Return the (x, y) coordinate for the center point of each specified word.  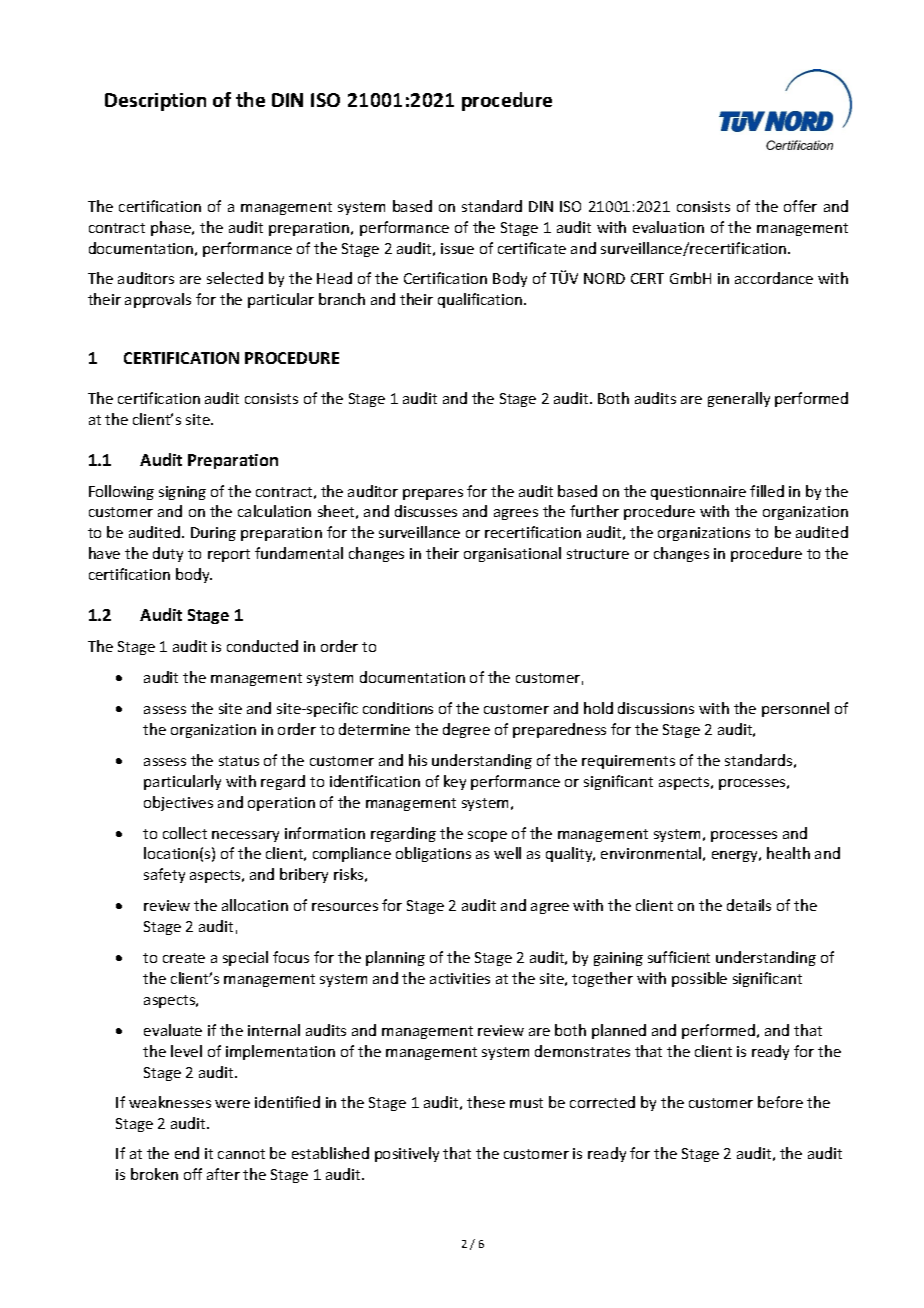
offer (800, 206)
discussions (656, 708)
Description (155, 102)
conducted (262, 646)
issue (457, 248)
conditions (398, 708)
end (187, 1153)
